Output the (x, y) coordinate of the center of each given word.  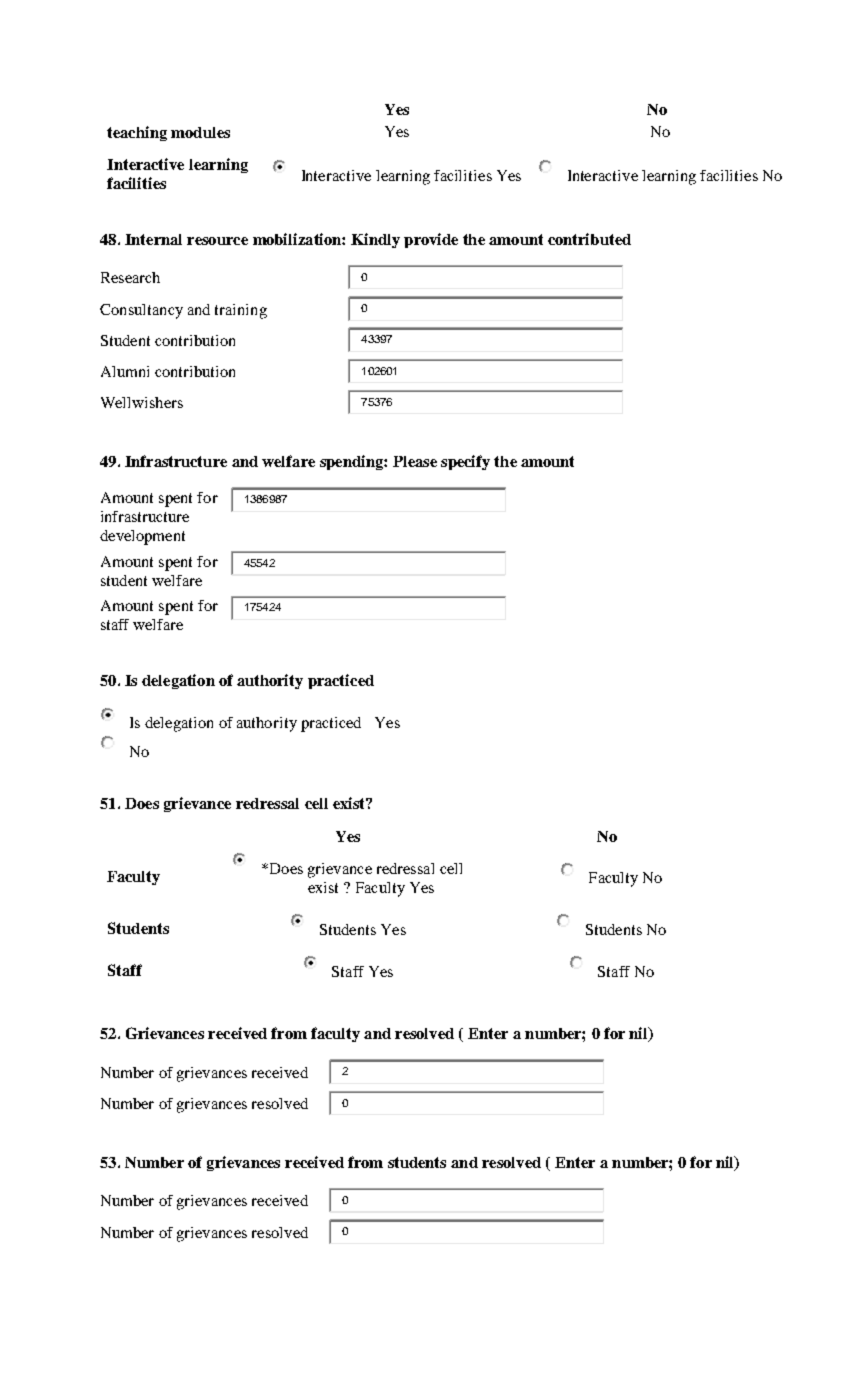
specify (465, 462)
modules (200, 132)
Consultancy (141, 311)
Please (415, 461)
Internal (153, 239)
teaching (137, 133)
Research (130, 277)
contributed (589, 239)
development (142, 537)
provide (431, 240)
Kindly (375, 240)
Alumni (125, 371)
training (241, 311)
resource (217, 241)
